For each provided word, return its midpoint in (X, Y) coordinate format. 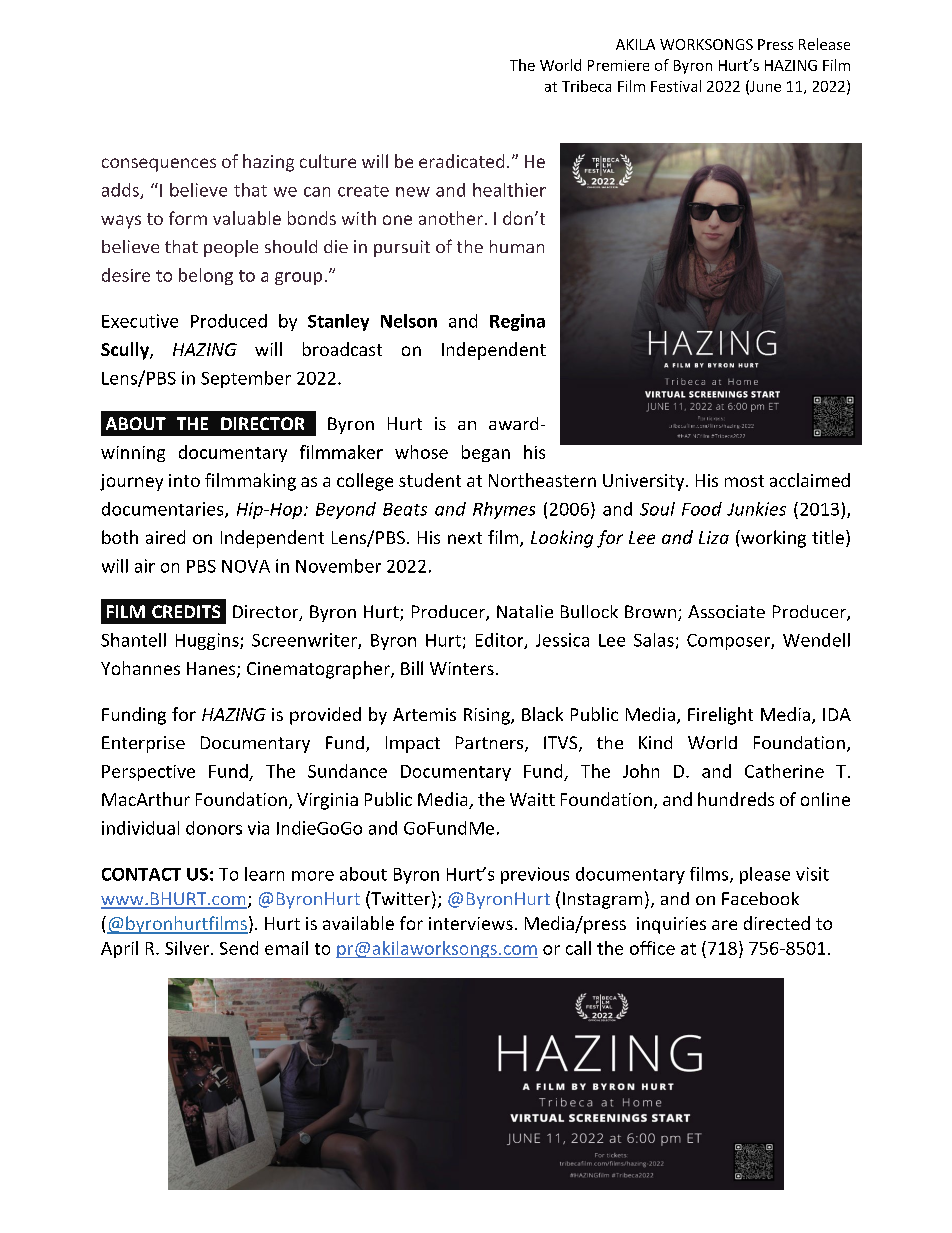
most (744, 481)
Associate (726, 611)
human (517, 246)
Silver (188, 948)
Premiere (618, 65)
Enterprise (143, 744)
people (231, 248)
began (486, 453)
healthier (509, 190)
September (246, 379)
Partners (491, 744)
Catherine (784, 771)
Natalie (525, 611)
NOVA (246, 566)
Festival (676, 86)
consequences (159, 165)
